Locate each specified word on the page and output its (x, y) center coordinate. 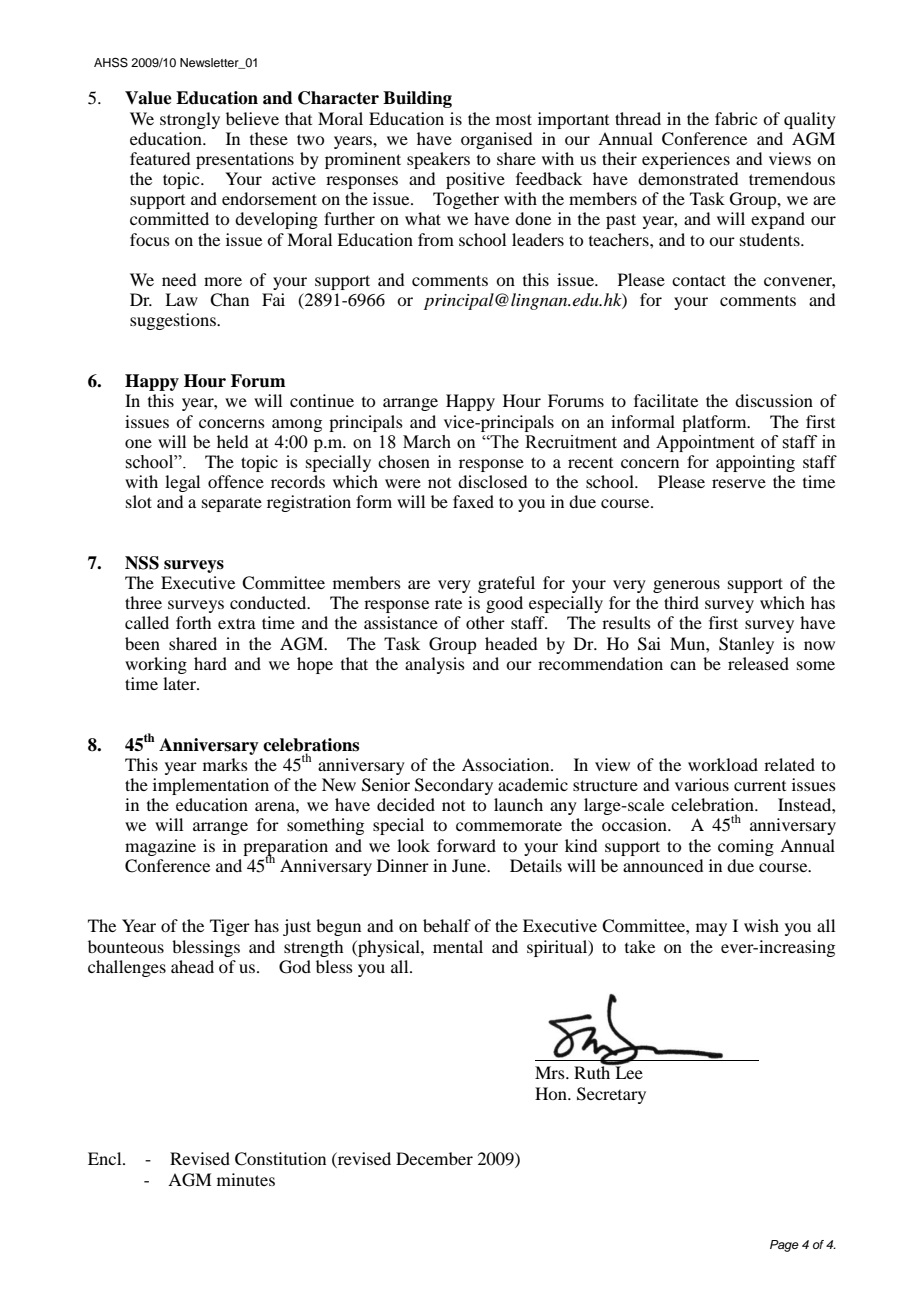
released (758, 663)
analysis (435, 665)
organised (496, 140)
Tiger (230, 927)
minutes (246, 1179)
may (711, 929)
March (427, 442)
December (434, 1158)
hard (210, 663)
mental (458, 946)
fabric (736, 118)
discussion (774, 400)
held (232, 441)
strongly (190, 120)
